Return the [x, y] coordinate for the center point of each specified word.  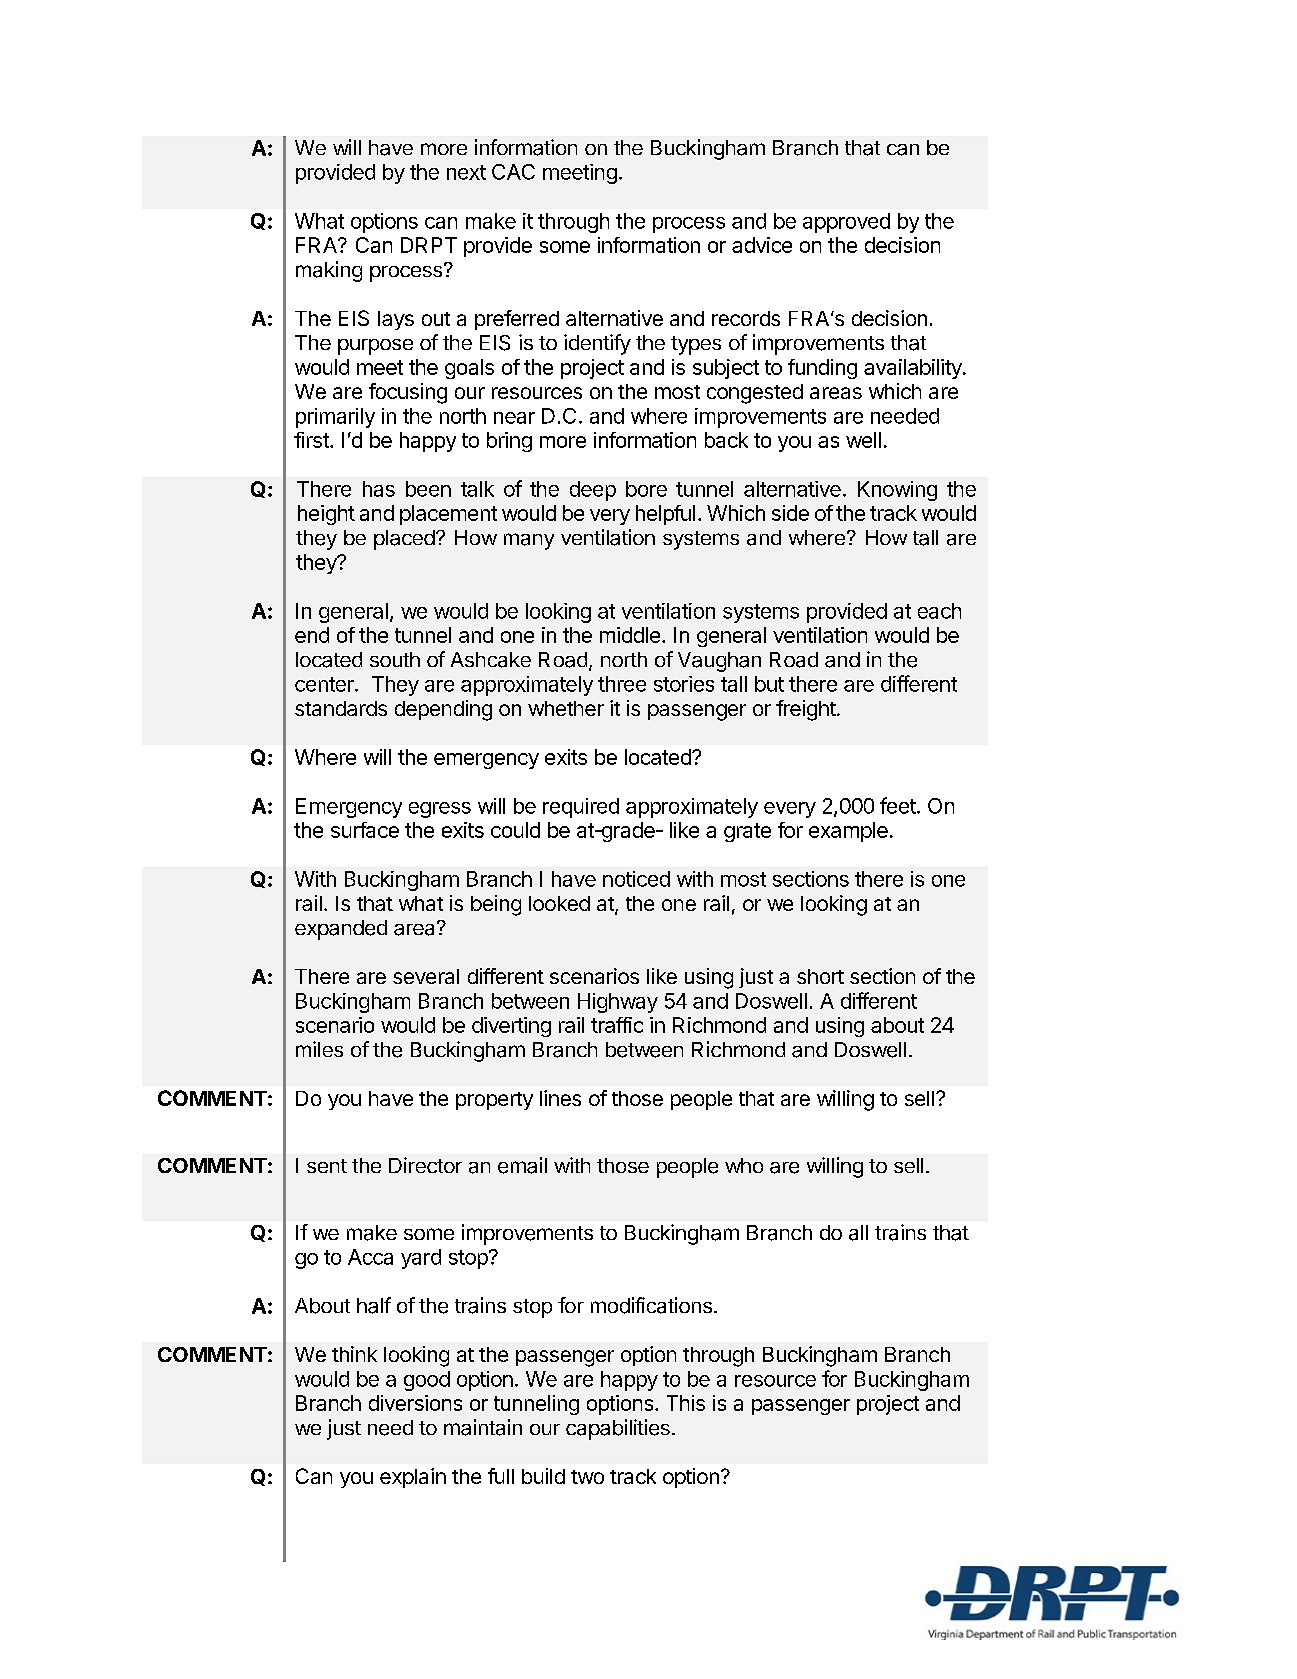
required [581, 808]
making [329, 271]
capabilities [618, 1429]
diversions [415, 1403]
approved [846, 223]
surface [365, 830]
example [848, 832]
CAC [513, 172]
